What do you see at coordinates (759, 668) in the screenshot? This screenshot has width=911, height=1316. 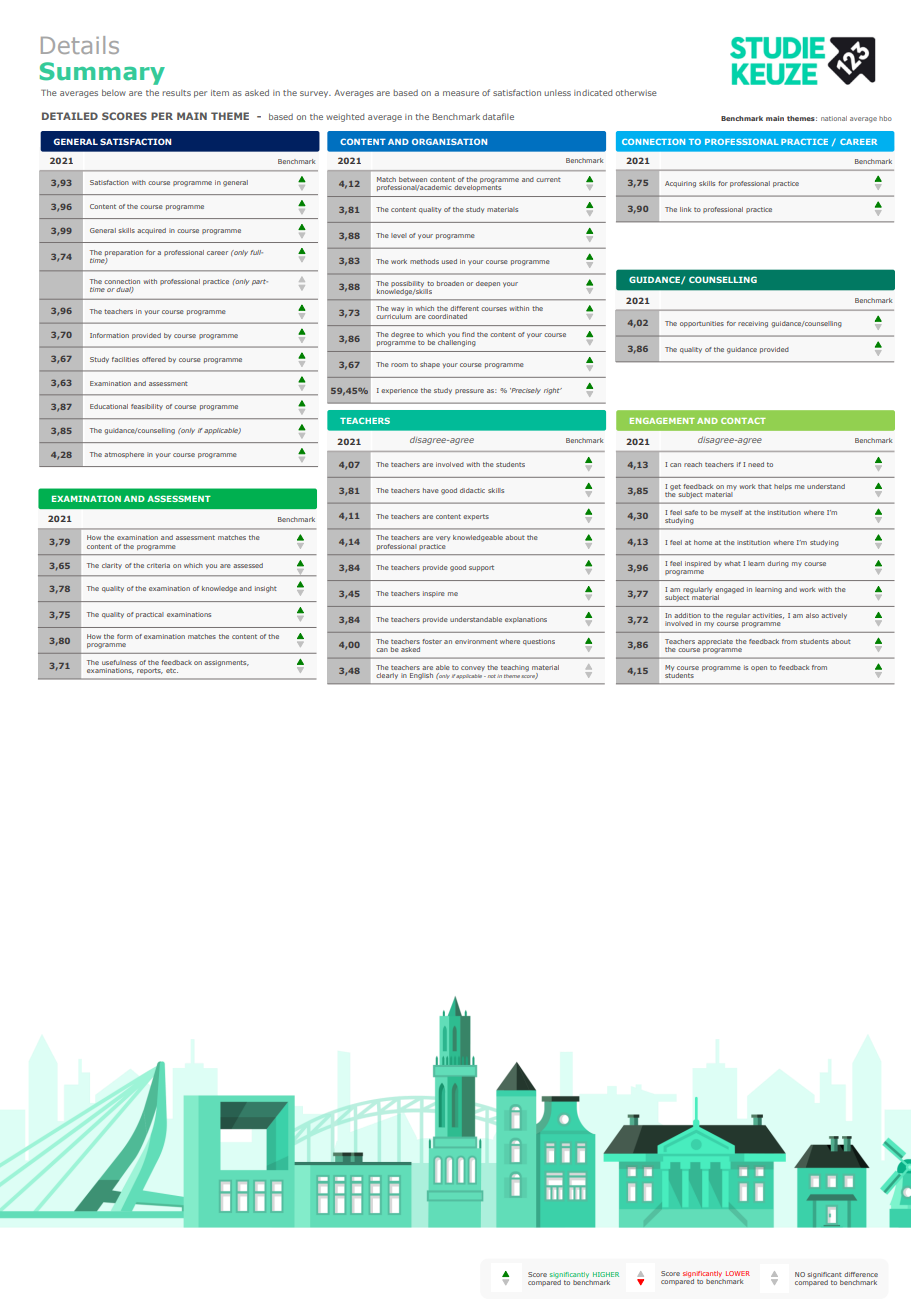 I see `open` at bounding box center [759, 668].
